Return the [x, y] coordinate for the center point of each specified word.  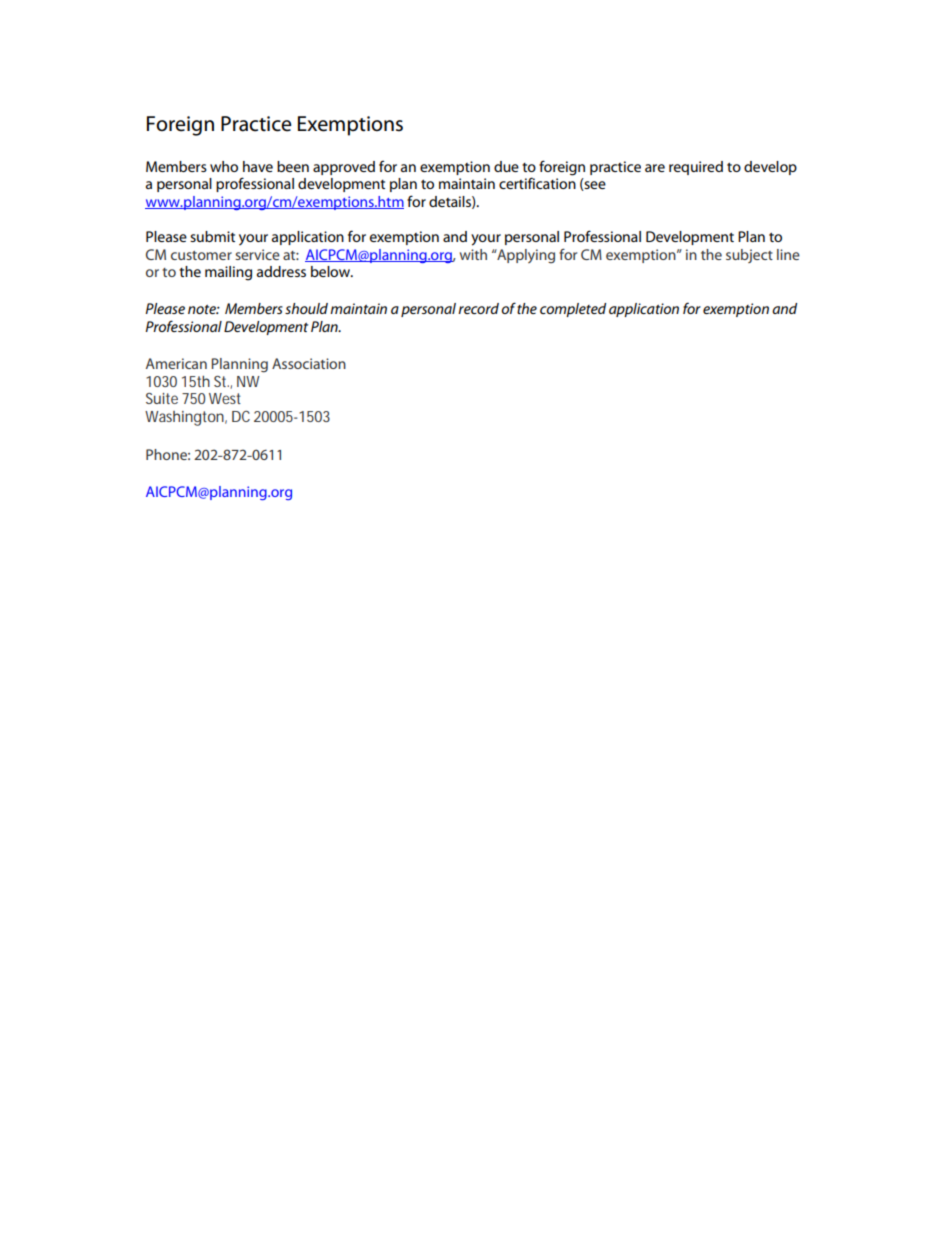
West [225, 398]
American [176, 363]
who [224, 166]
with [473, 254]
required [696, 168]
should [306, 308]
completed [573, 310]
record [478, 308]
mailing [228, 273]
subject [749, 256]
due [506, 166]
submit [212, 236]
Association [309, 363]
